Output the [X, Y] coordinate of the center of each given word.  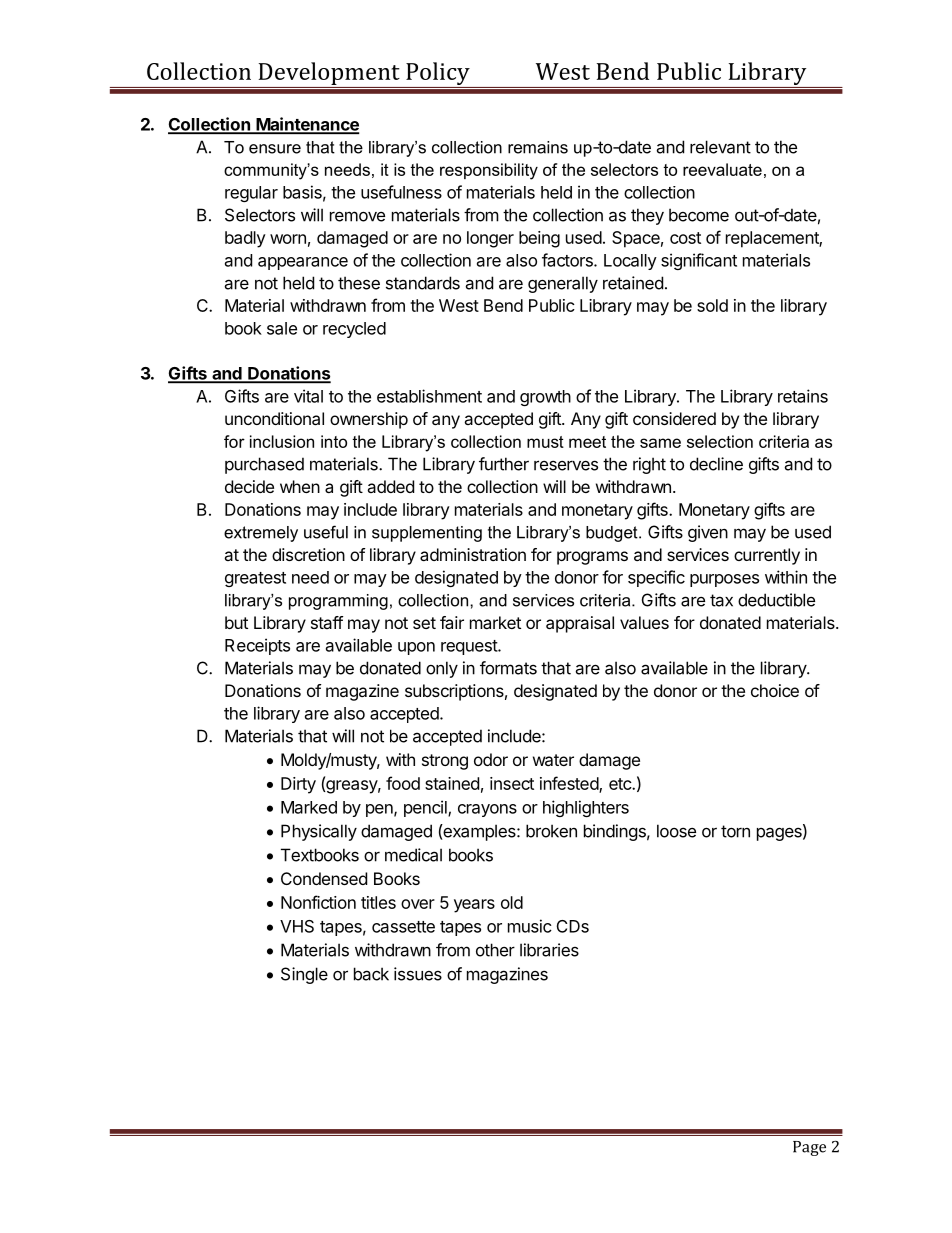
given [708, 533]
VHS [297, 926]
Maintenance [306, 125]
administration [473, 554]
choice [775, 690]
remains [538, 147]
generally [563, 284]
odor [491, 759]
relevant [720, 147]
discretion [308, 554]
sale [282, 328]
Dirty [298, 785]
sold [712, 305]
